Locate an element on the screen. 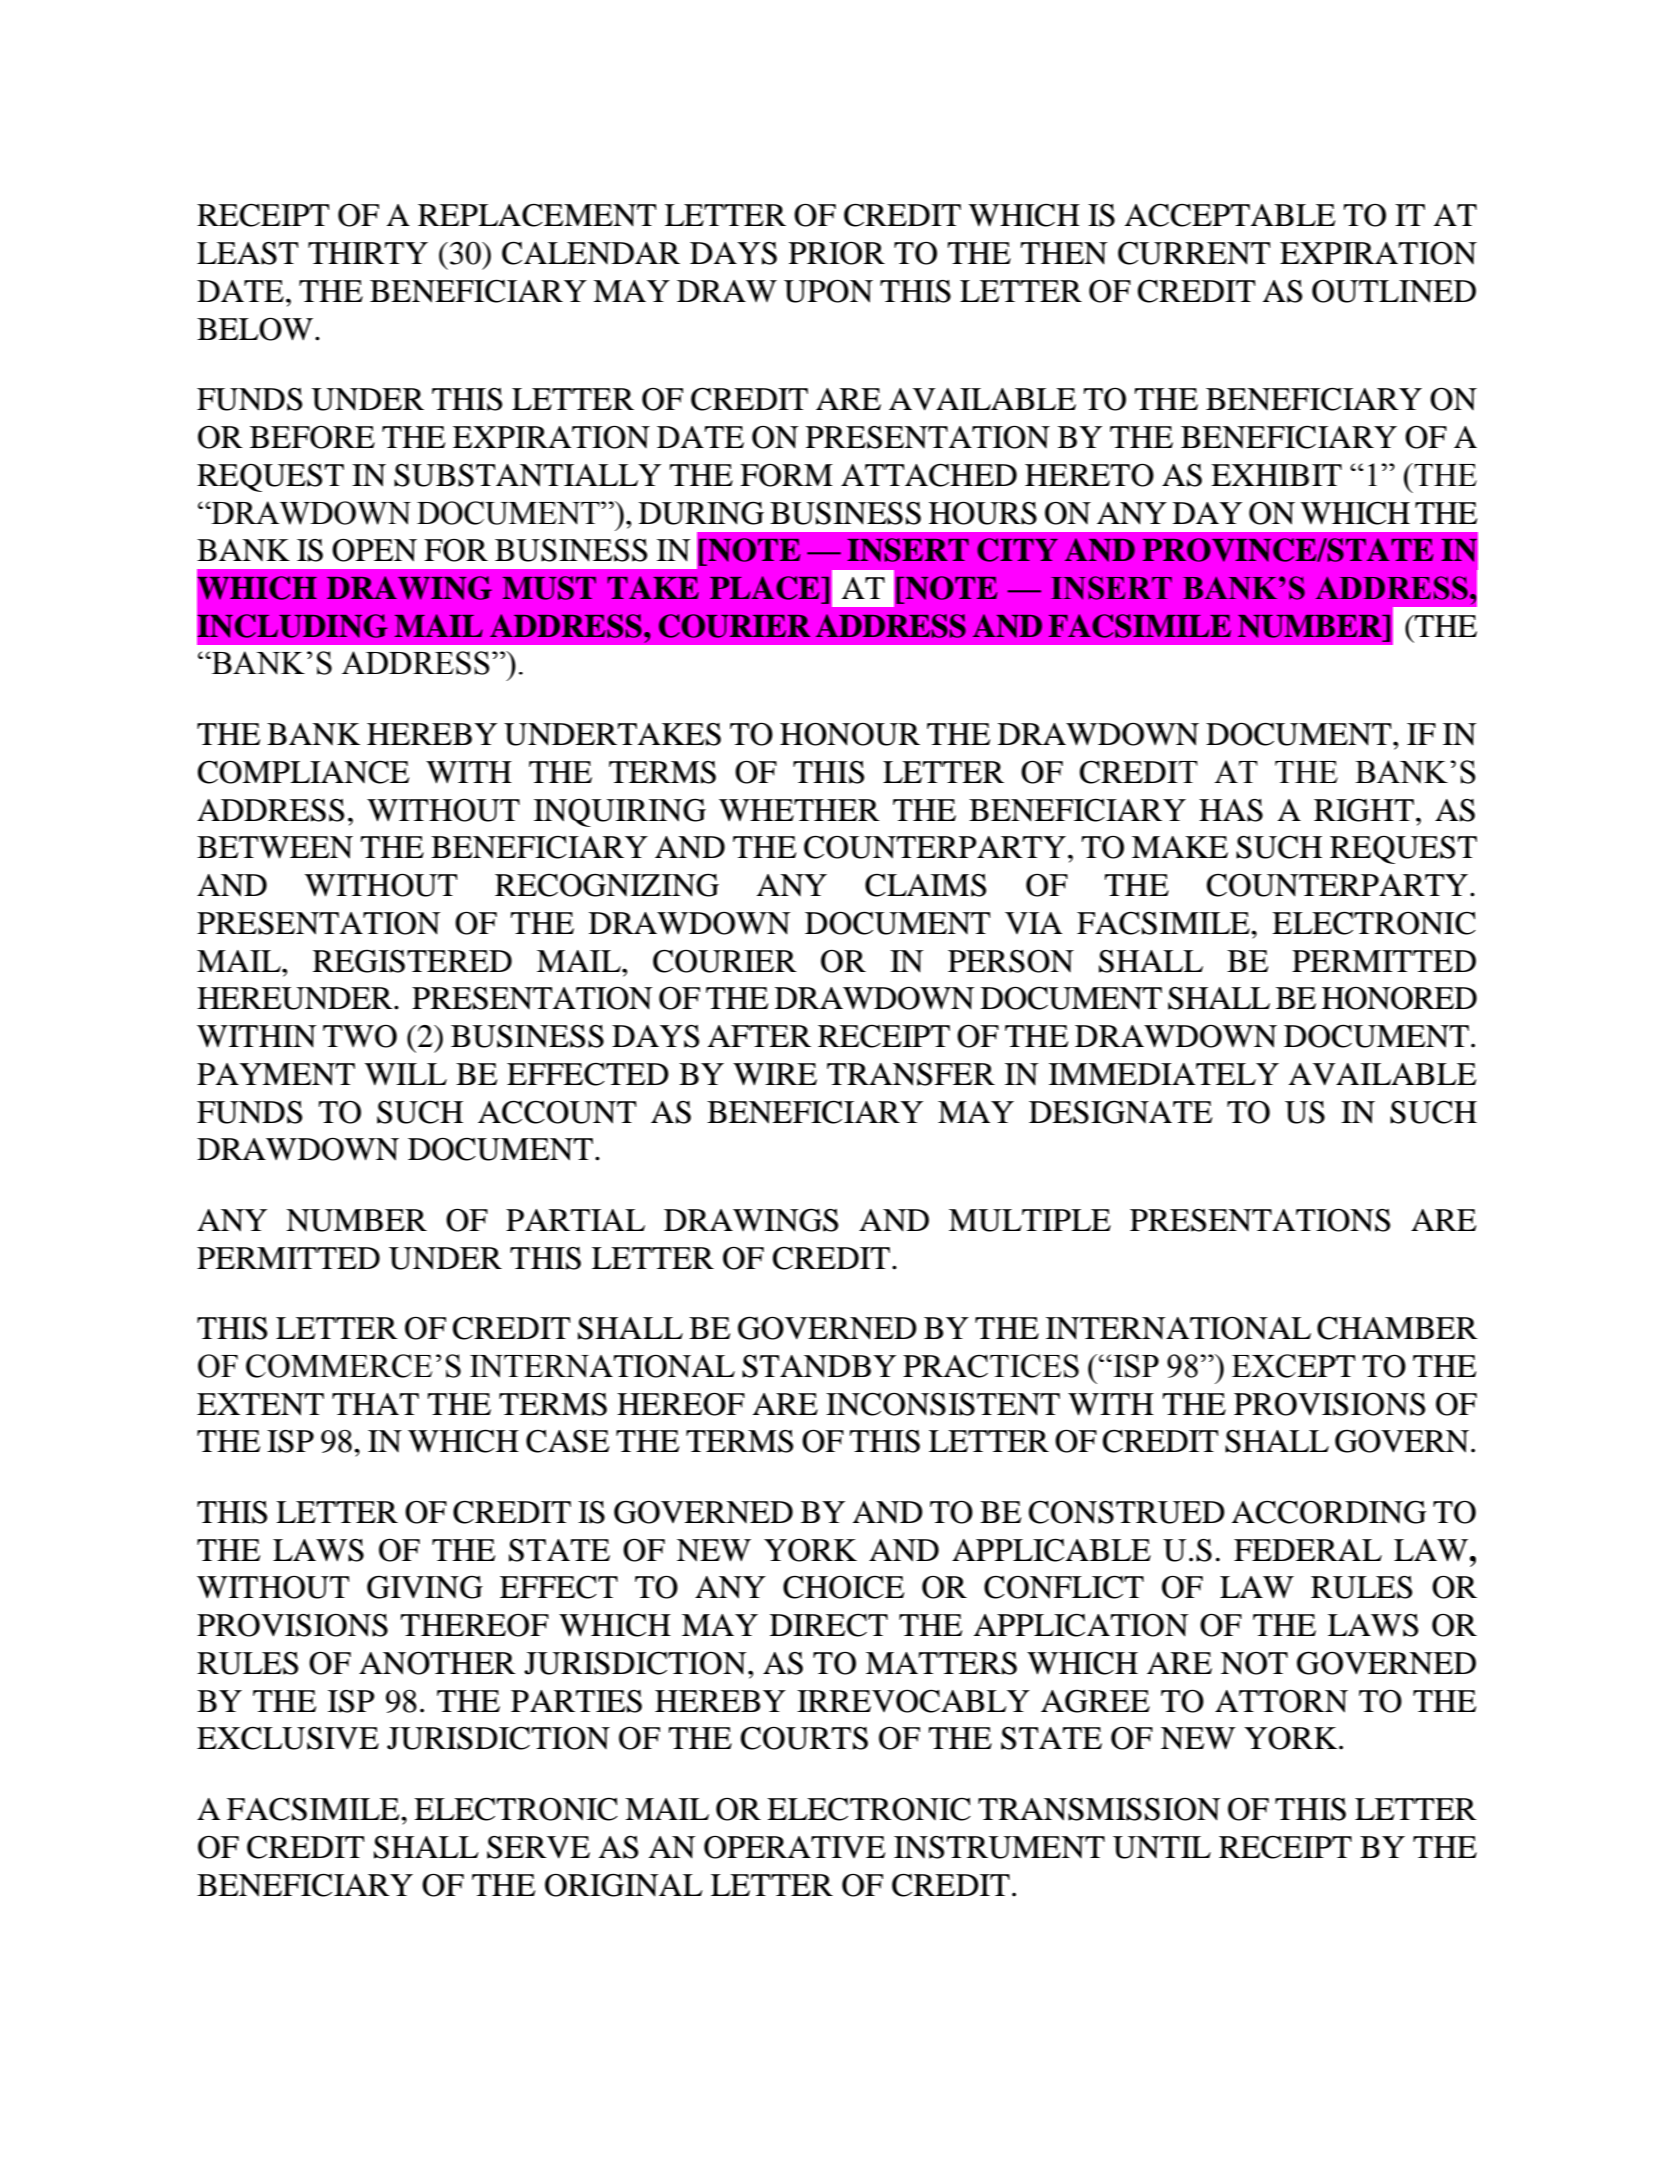 The image size is (1674, 2166). EXHIBIT is located at coordinates (1276, 475).
